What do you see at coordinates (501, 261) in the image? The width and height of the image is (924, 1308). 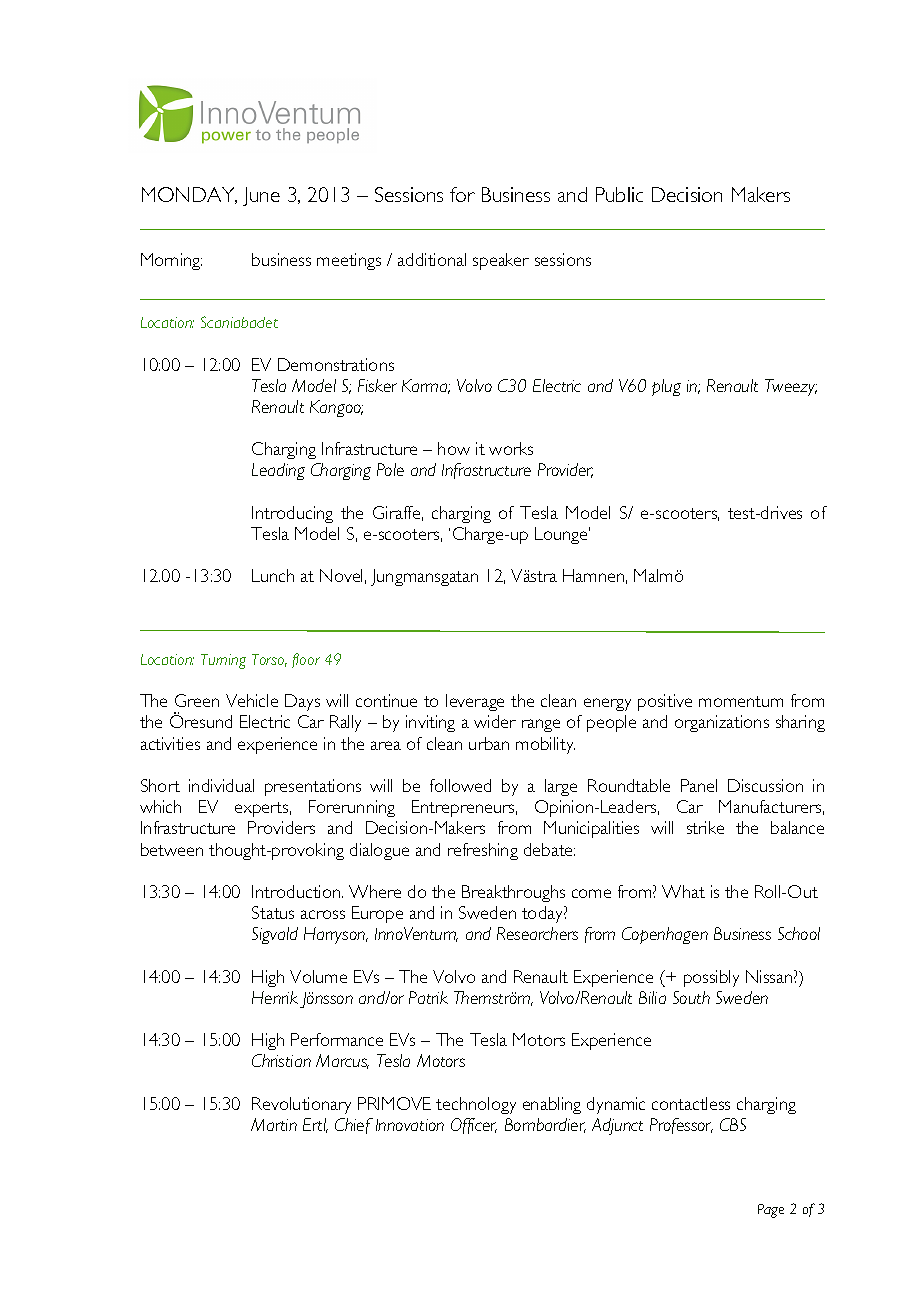 I see `speaker` at bounding box center [501, 261].
